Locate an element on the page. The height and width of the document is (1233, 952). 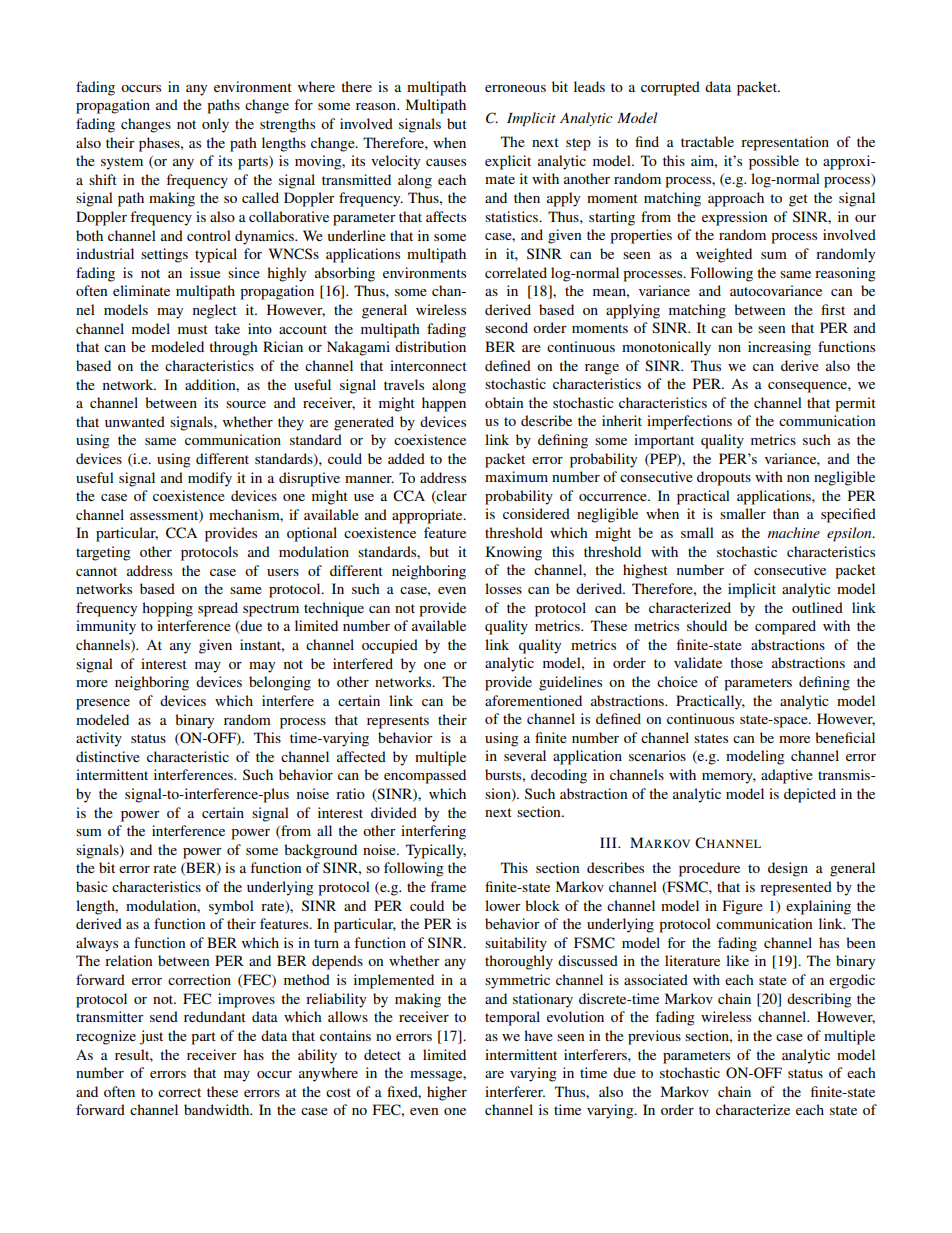
symbol is located at coordinates (231, 907).
